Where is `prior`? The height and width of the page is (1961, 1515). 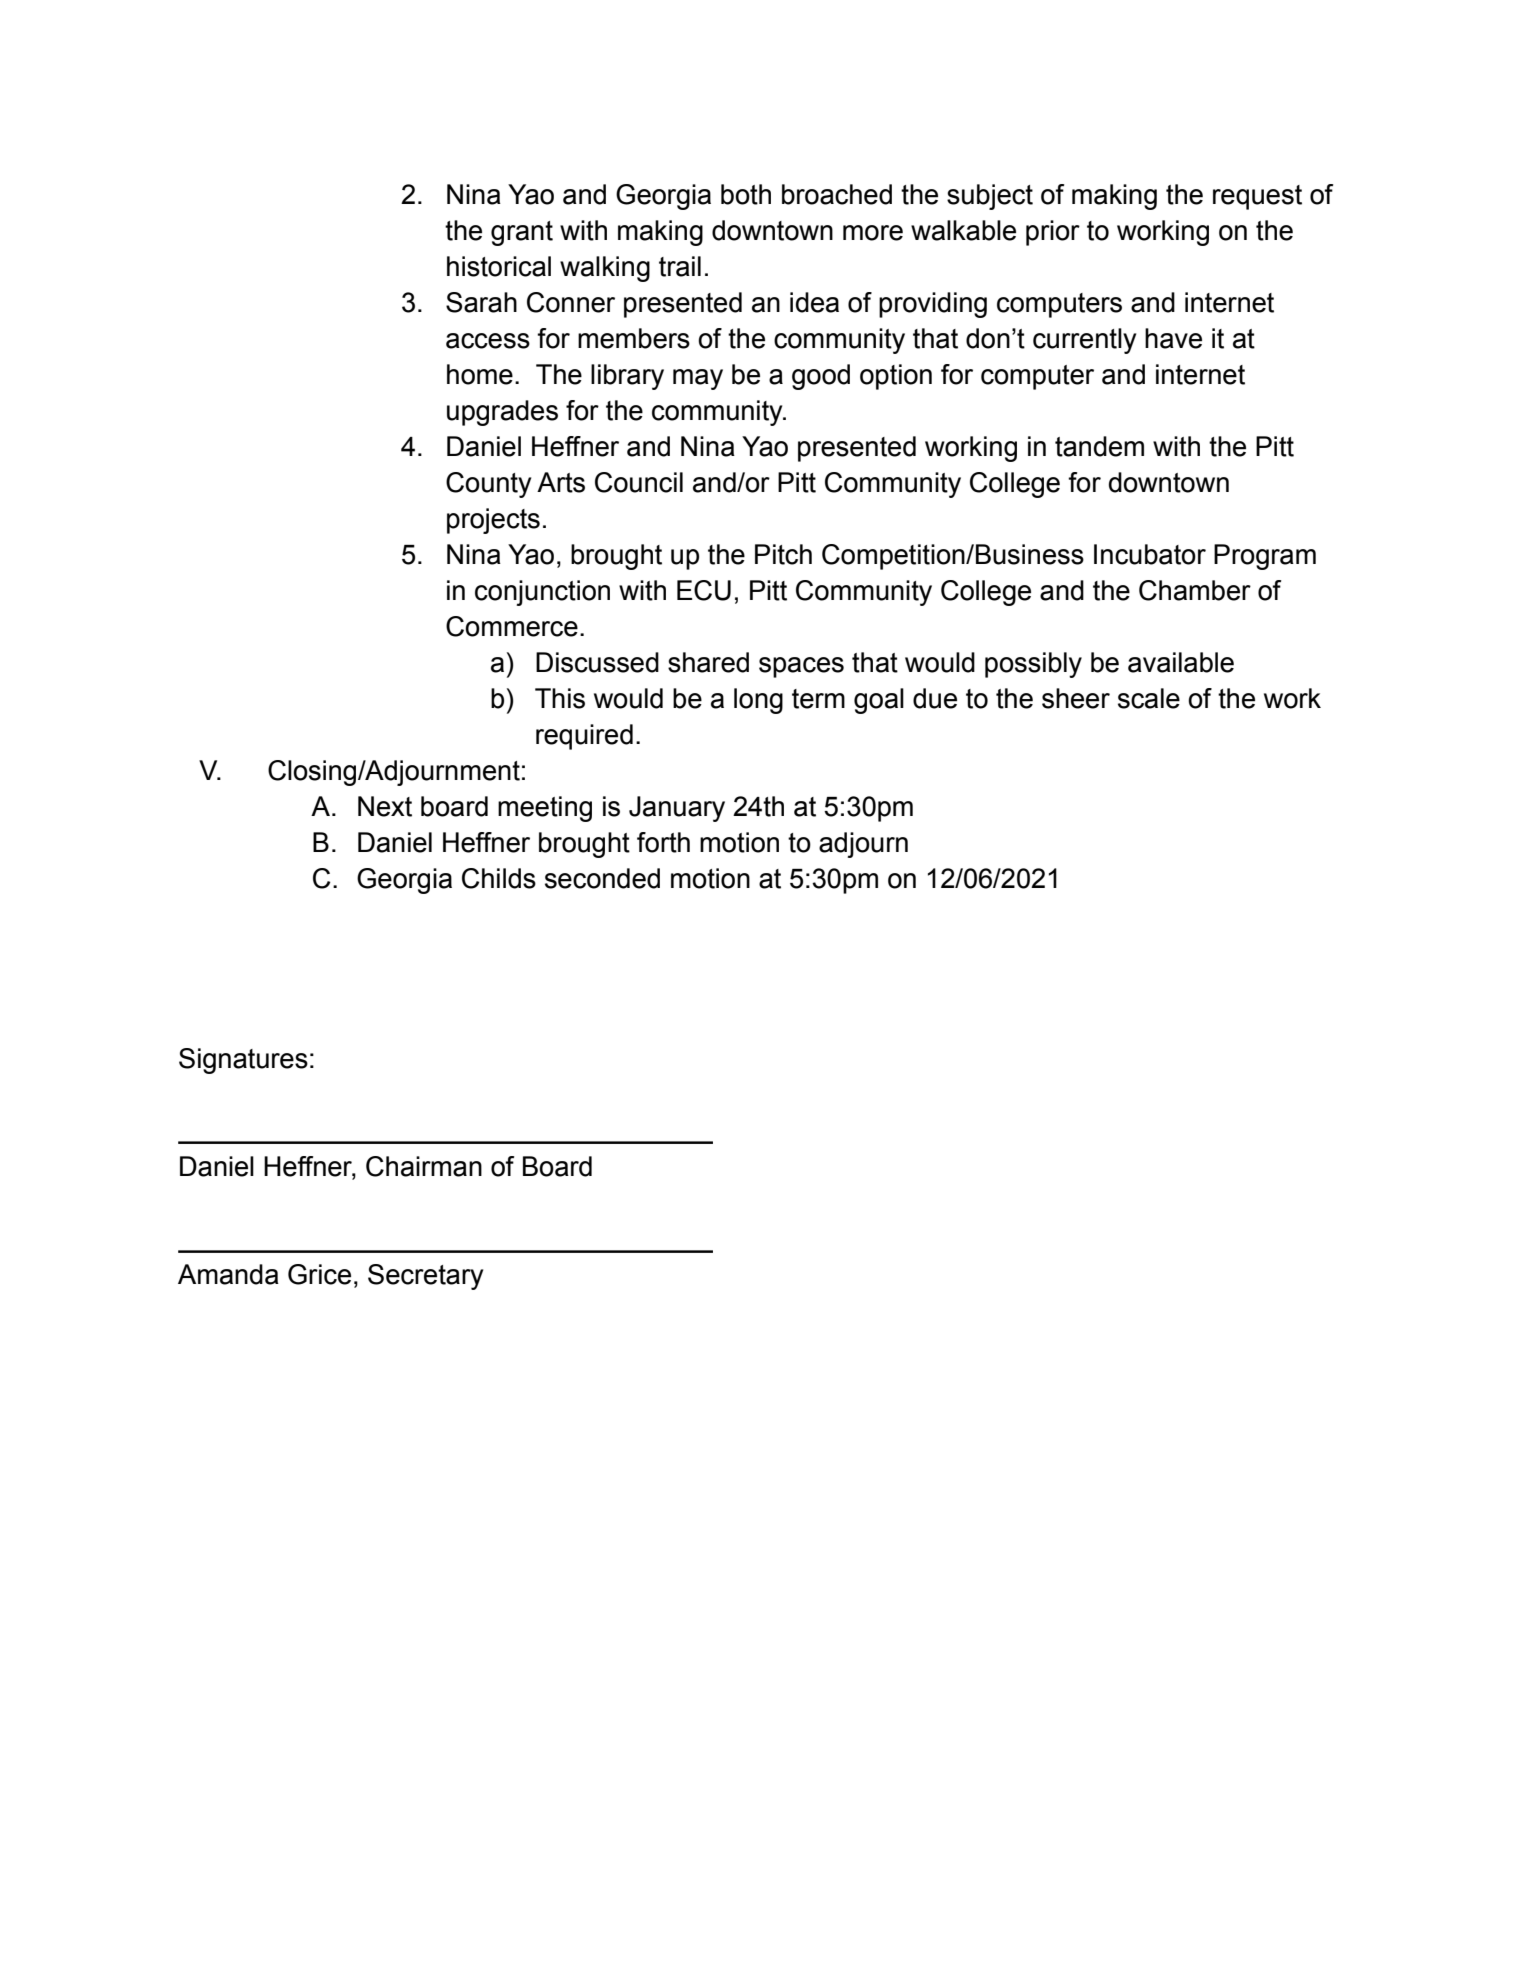
prior is located at coordinates (1053, 233).
